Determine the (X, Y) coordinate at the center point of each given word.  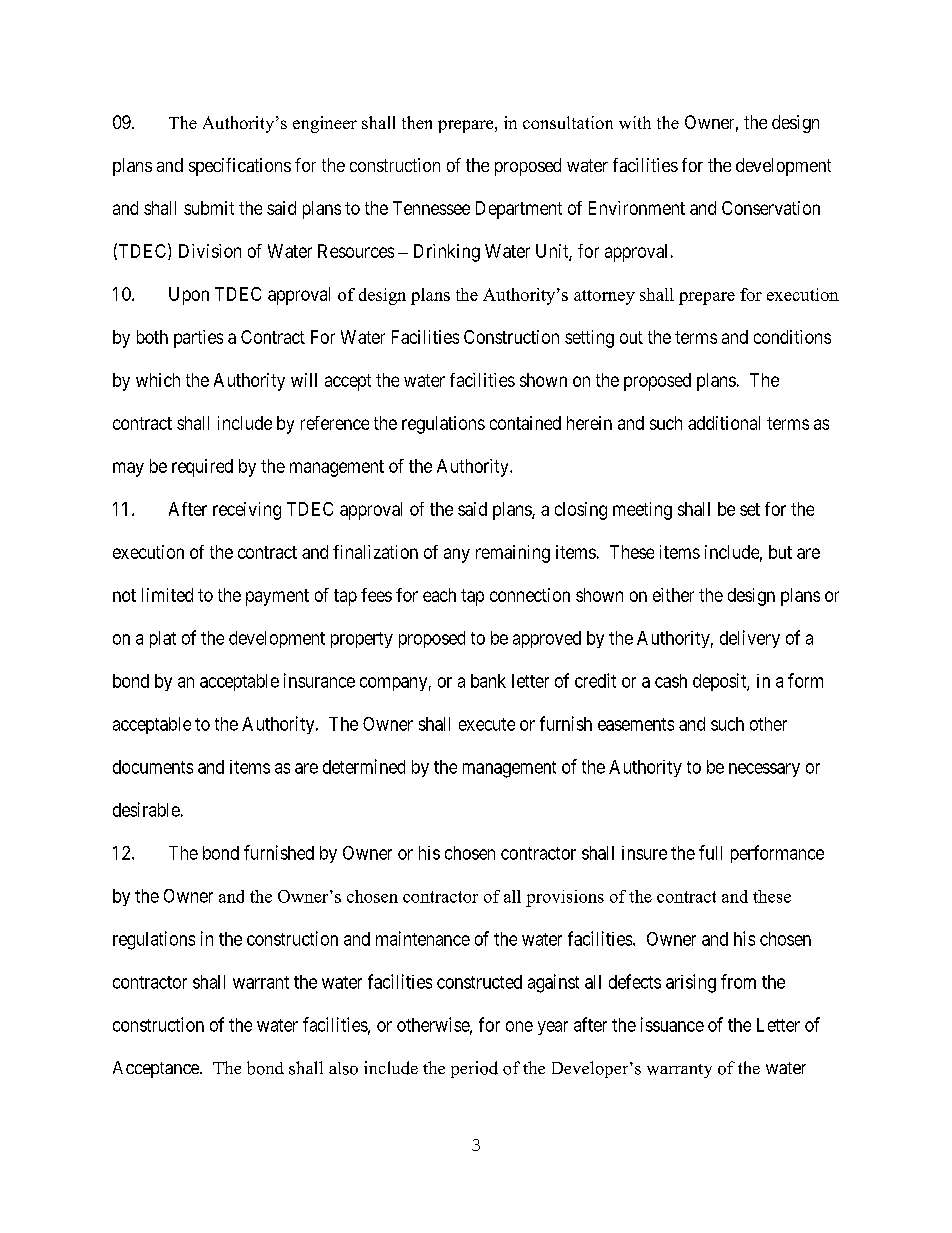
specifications (240, 167)
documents (153, 767)
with (635, 122)
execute (487, 724)
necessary (764, 770)
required (202, 468)
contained (525, 423)
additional (724, 423)
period (474, 1069)
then (417, 122)
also (343, 1068)
